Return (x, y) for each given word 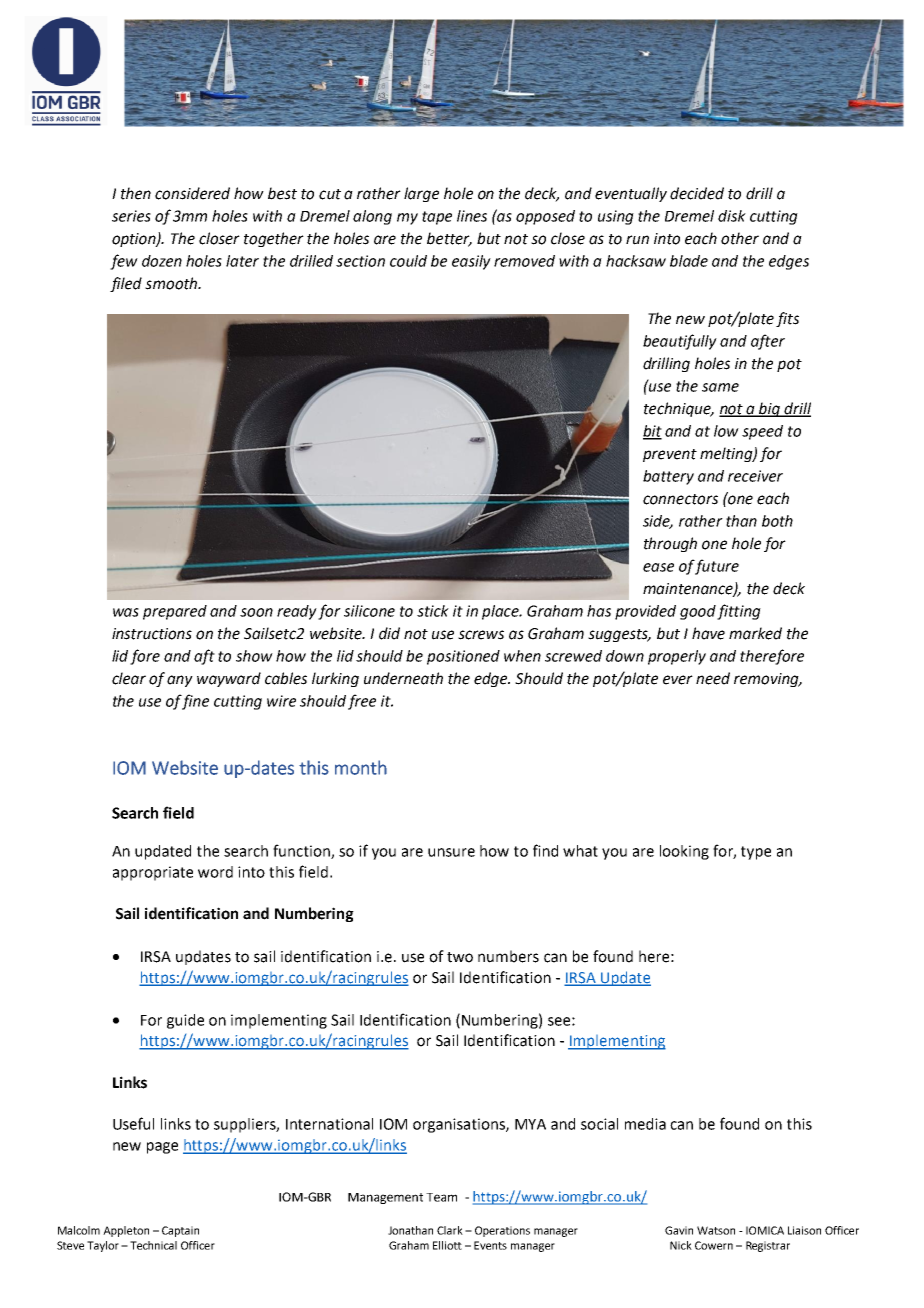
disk (732, 216)
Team (441, 1197)
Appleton (126, 1231)
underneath (403, 678)
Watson (716, 1230)
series (131, 216)
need (713, 678)
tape (437, 218)
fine (195, 702)
